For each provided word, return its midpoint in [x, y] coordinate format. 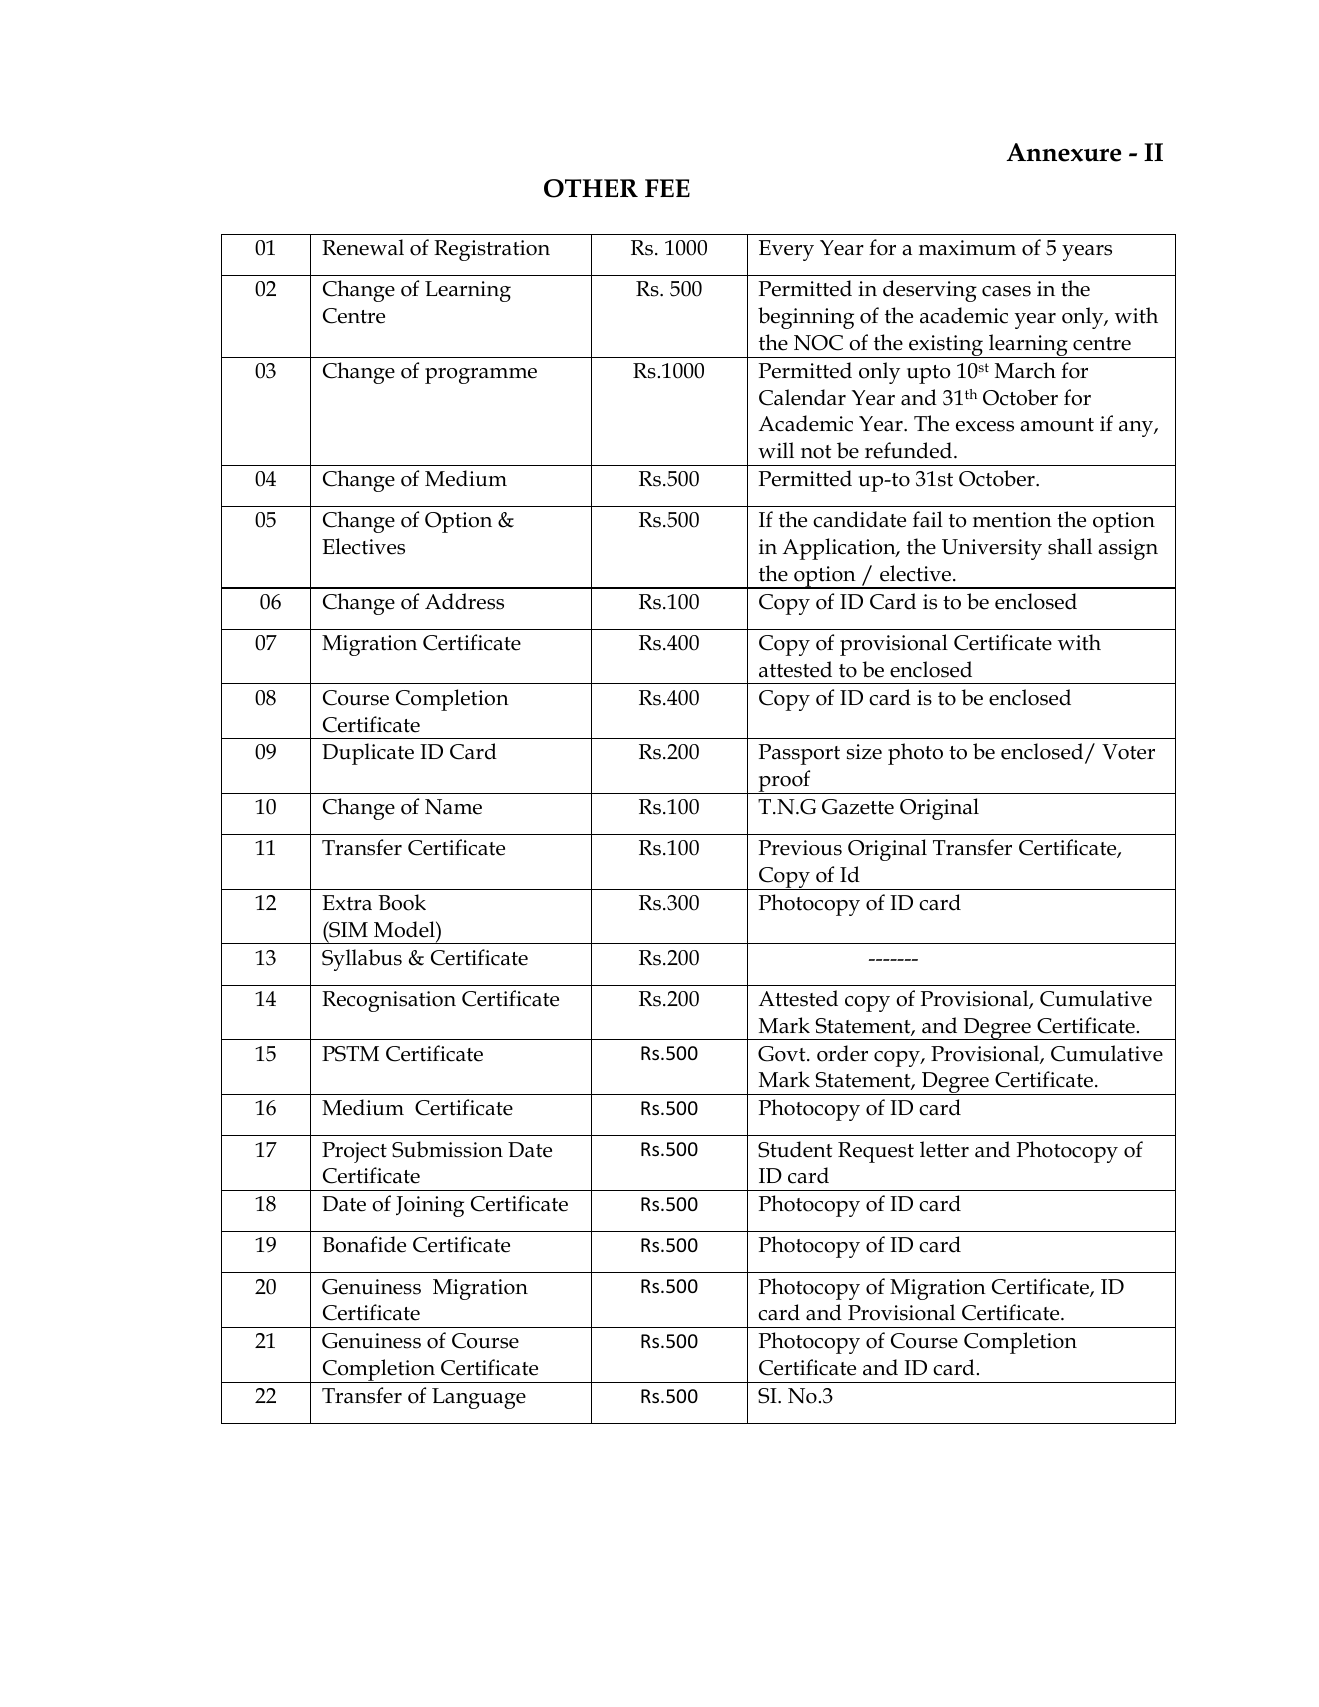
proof [784, 782]
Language [479, 1398]
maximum [967, 248]
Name [453, 807]
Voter [1128, 752]
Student [795, 1149]
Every [786, 250]
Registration [492, 250]
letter [944, 1149]
